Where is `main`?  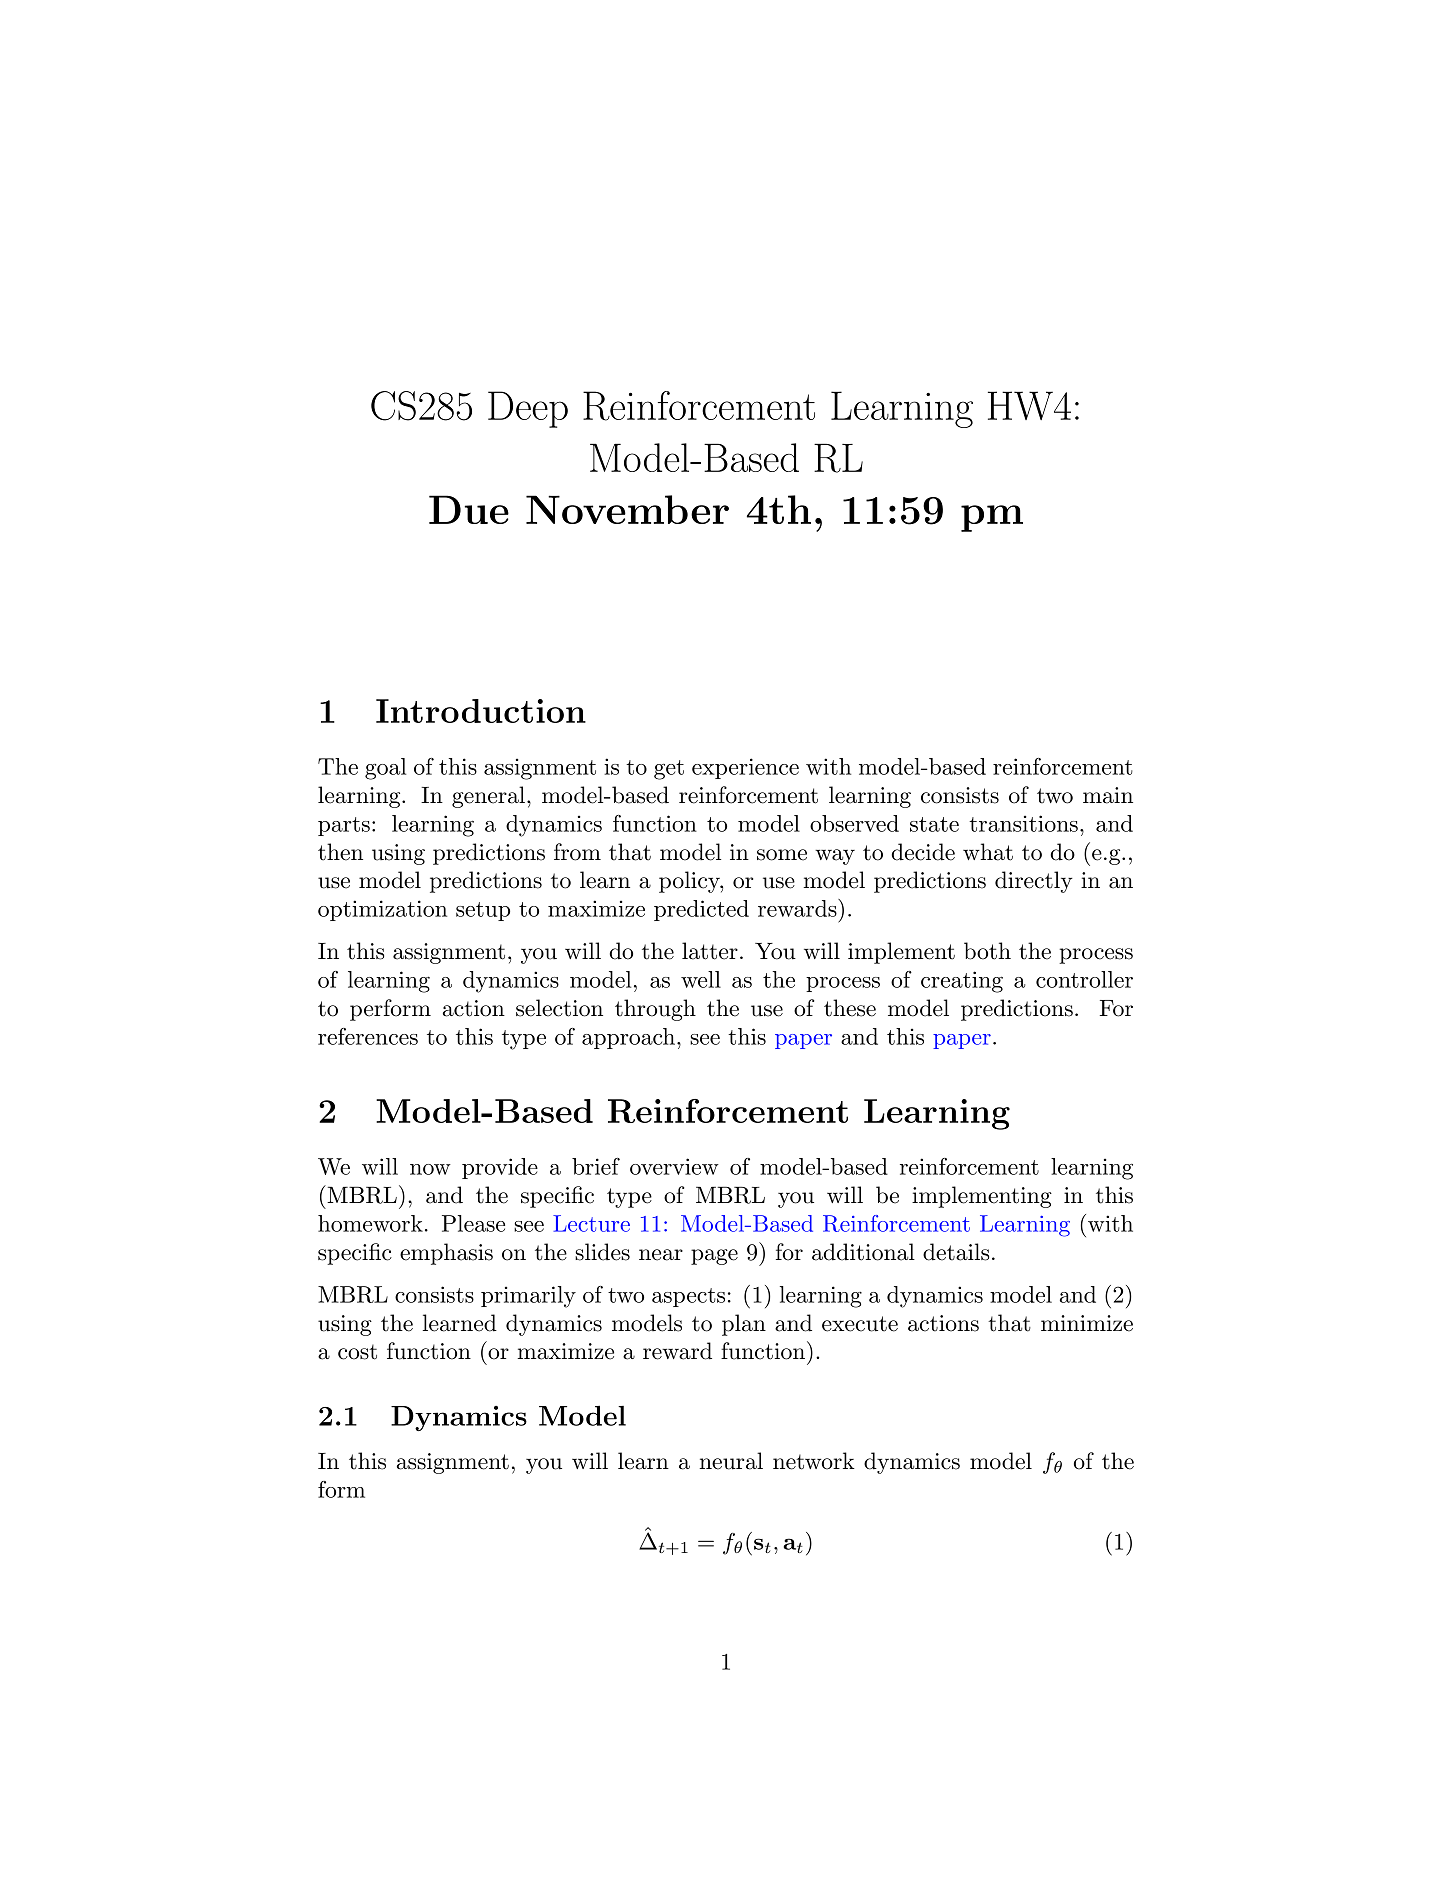 main is located at coordinates (1108, 795).
